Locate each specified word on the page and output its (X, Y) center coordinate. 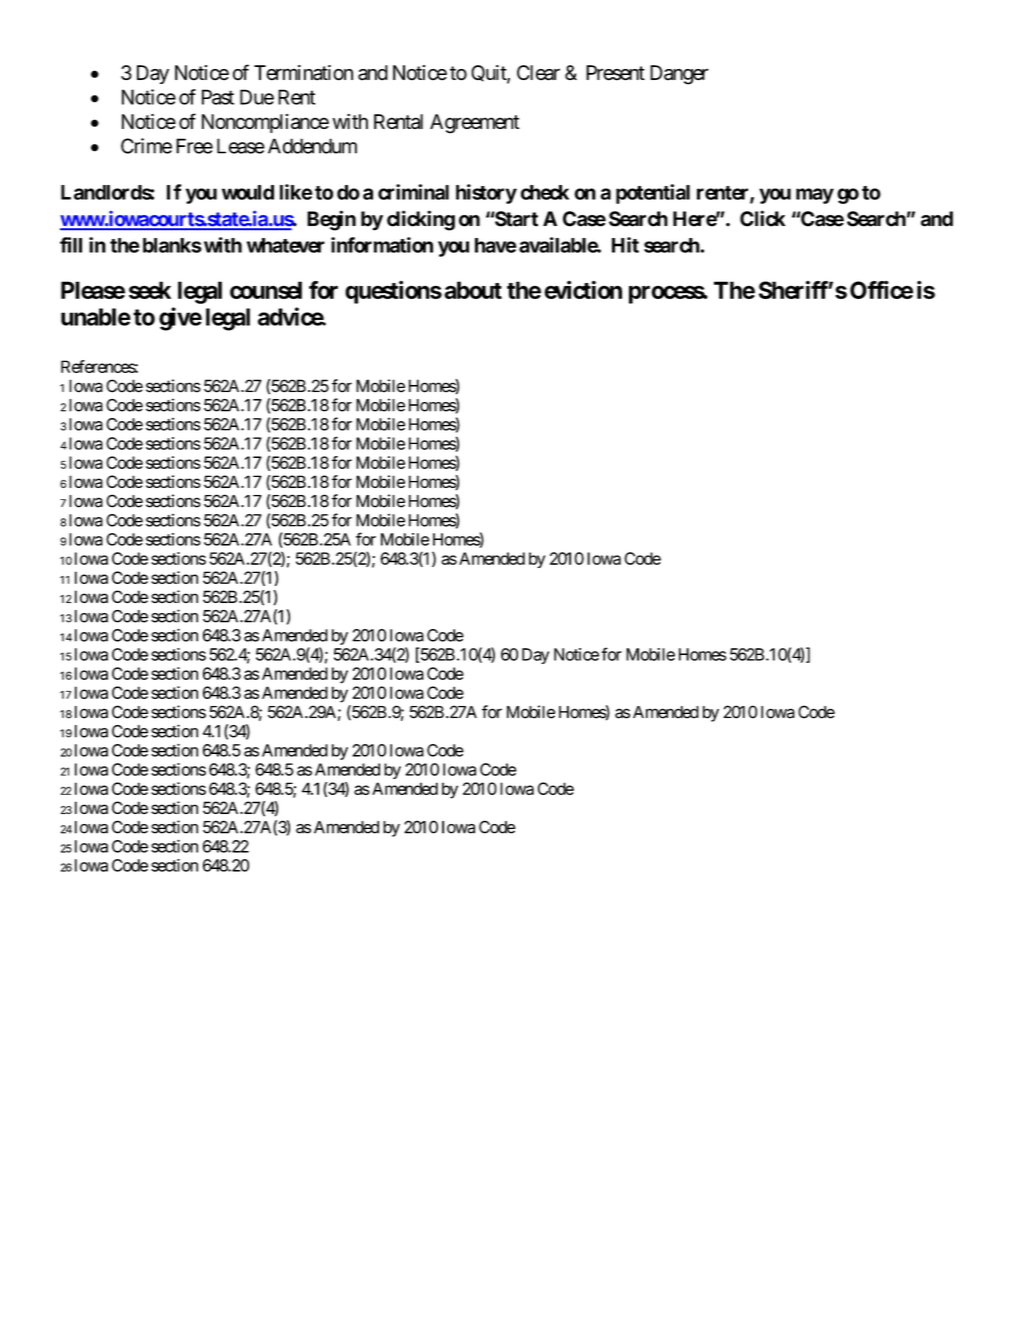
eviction (583, 290)
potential (653, 194)
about (473, 290)
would (248, 192)
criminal (413, 192)
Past (218, 97)
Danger (679, 75)
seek (150, 290)
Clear (538, 73)
